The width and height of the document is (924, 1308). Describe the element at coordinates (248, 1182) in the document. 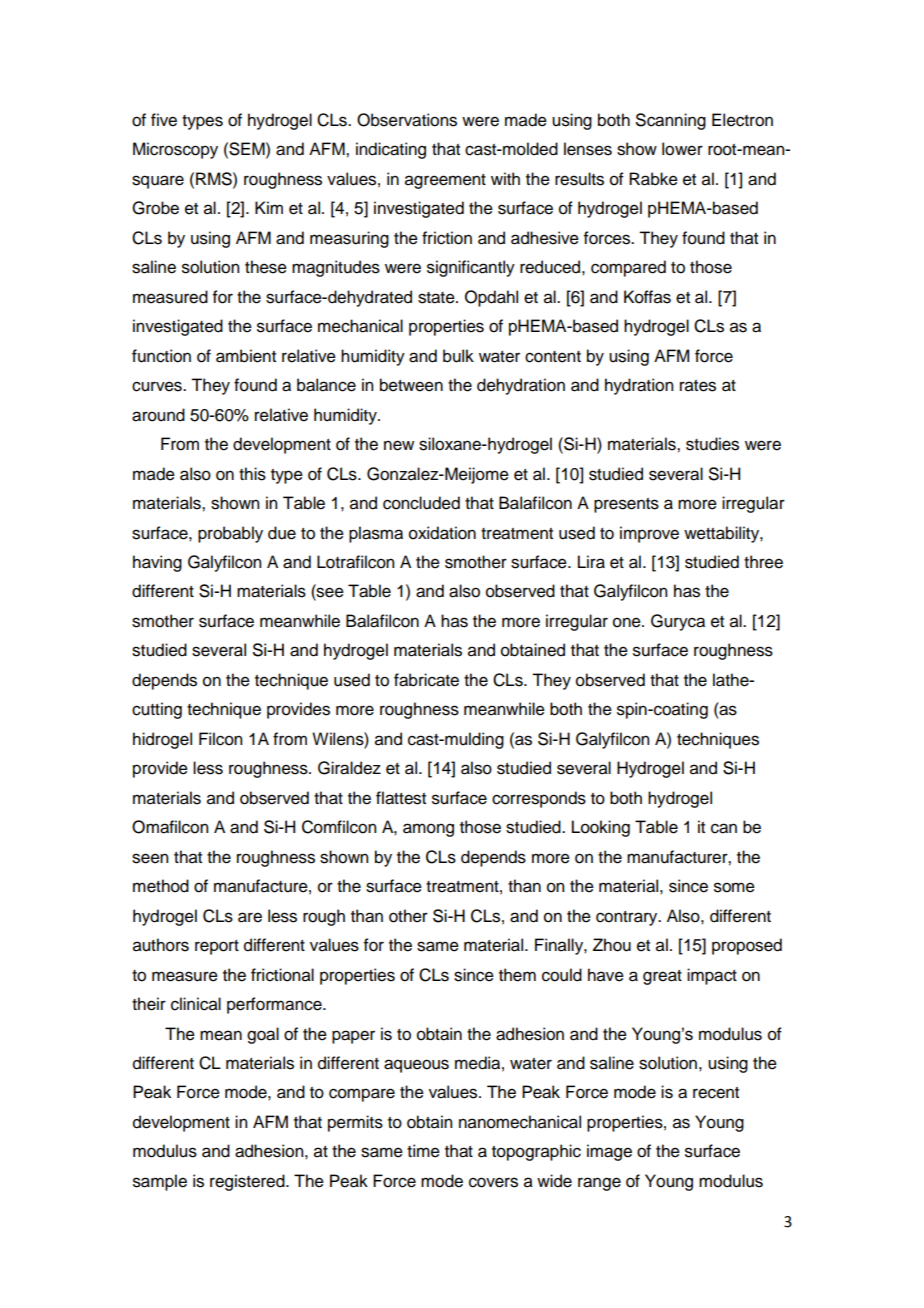

I see `registered` at that location.
